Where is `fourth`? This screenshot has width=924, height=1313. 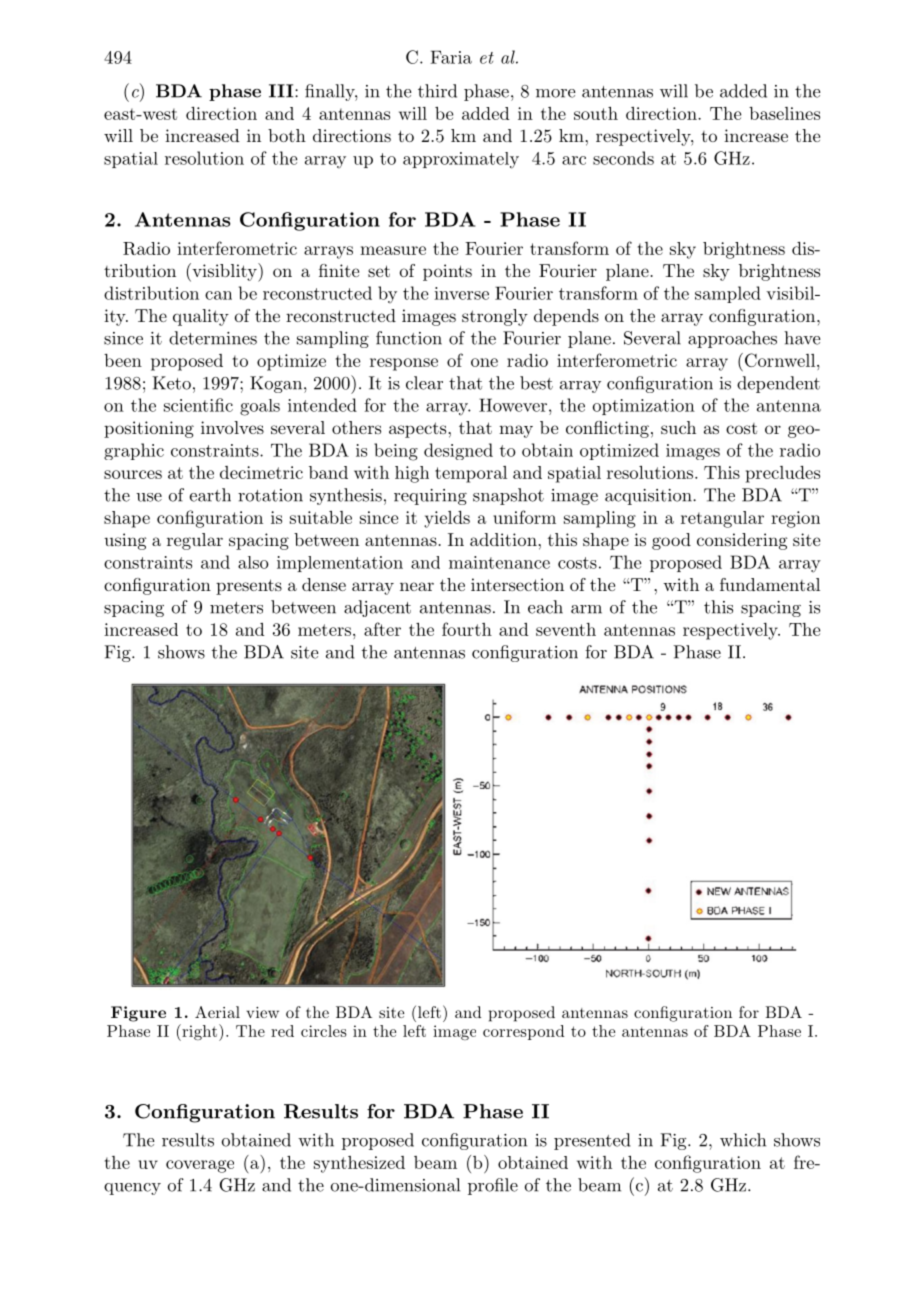 fourth is located at coordinates (467, 629).
